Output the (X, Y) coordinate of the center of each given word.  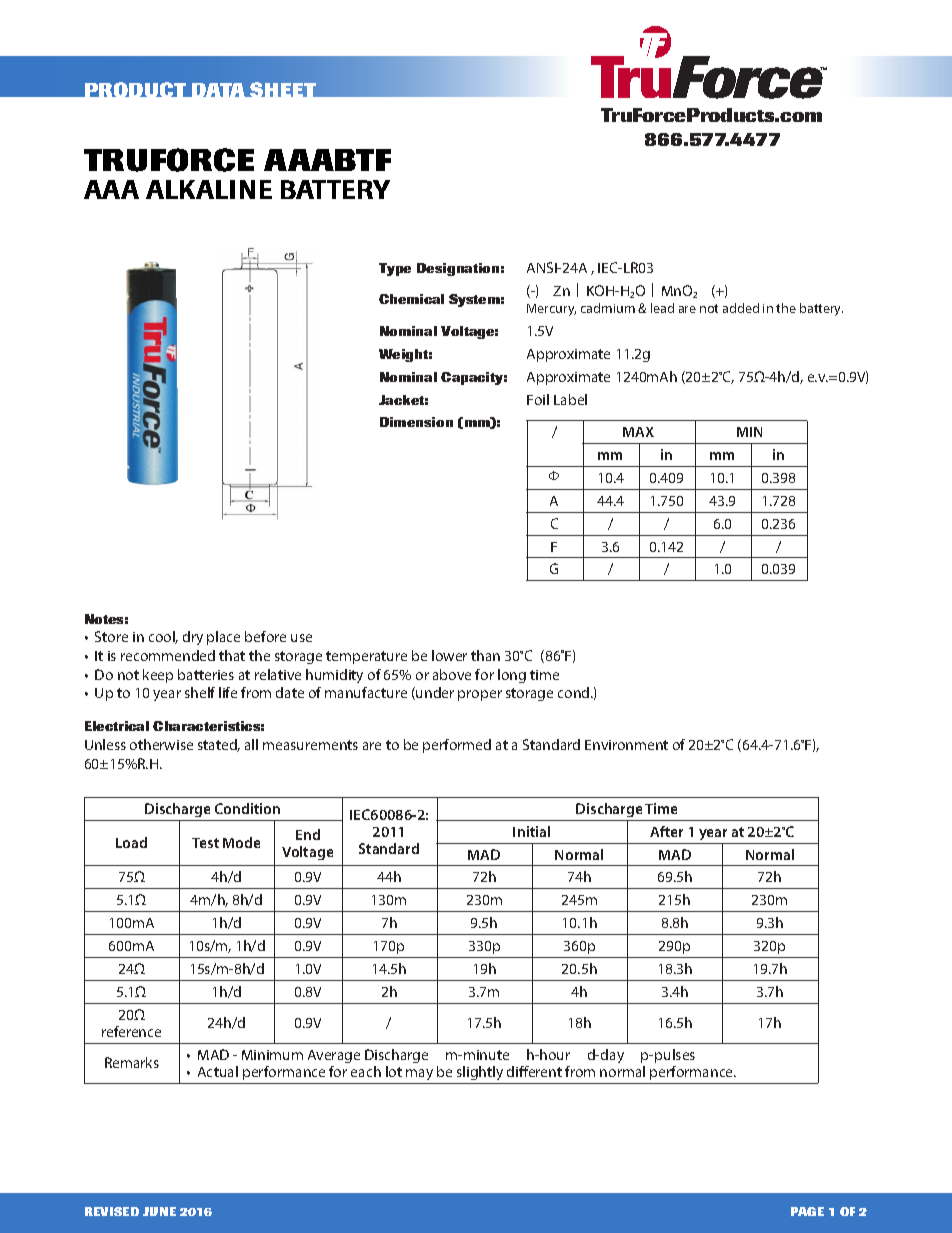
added (741, 308)
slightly (480, 1073)
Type (395, 269)
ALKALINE (209, 189)
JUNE (159, 1211)
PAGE (807, 1211)
